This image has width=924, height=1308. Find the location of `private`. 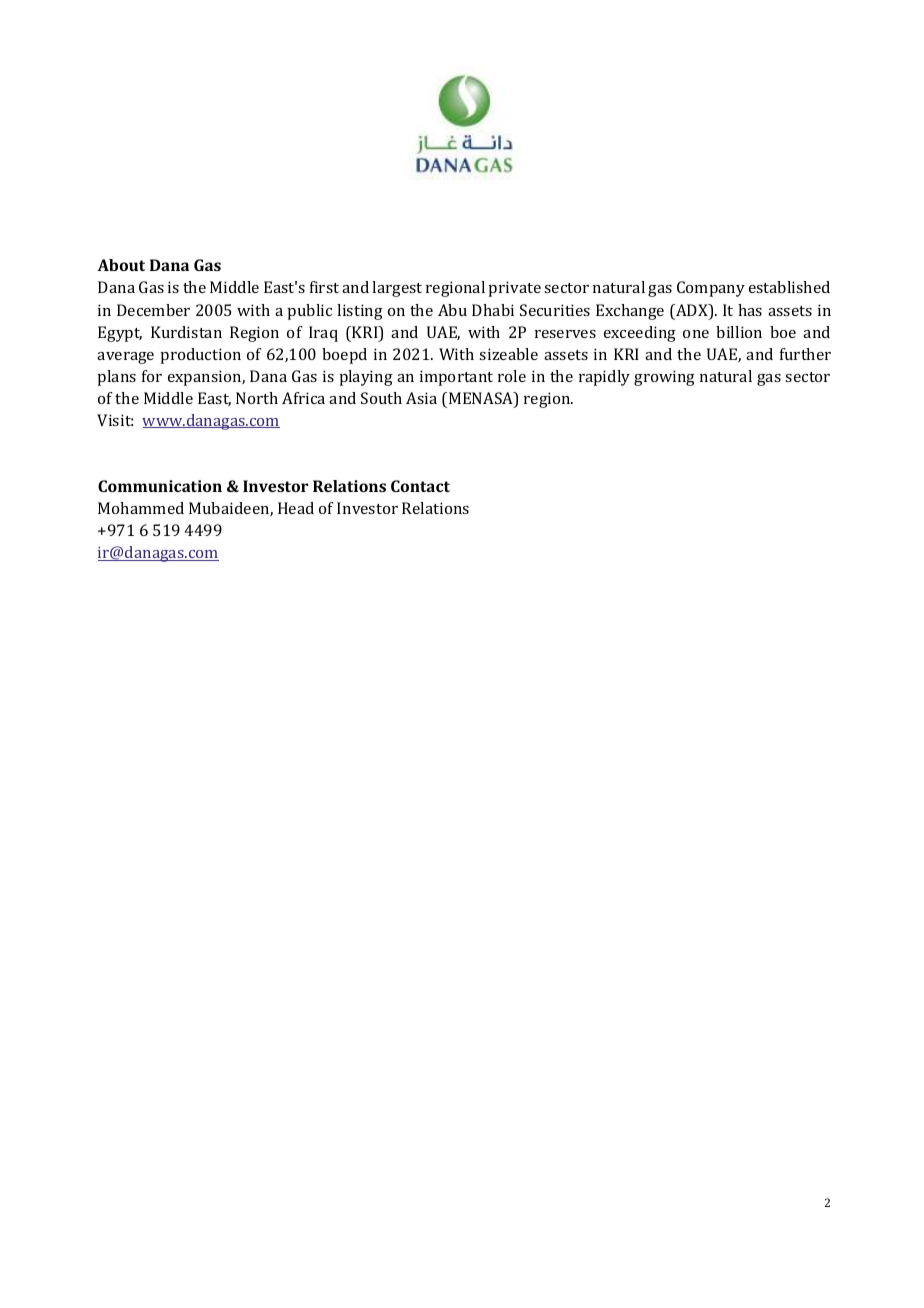

private is located at coordinates (514, 289).
